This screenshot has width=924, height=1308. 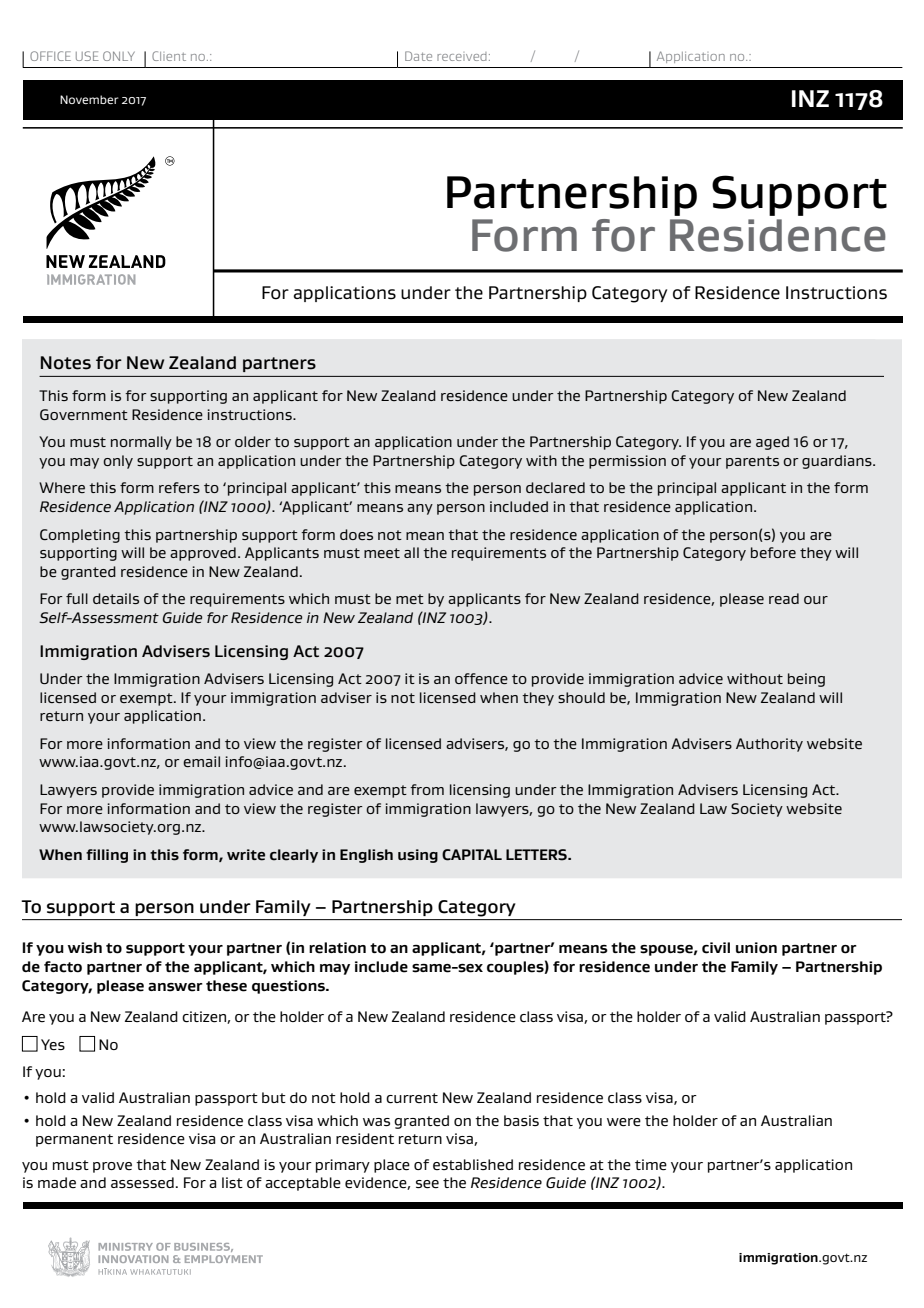 What do you see at coordinates (410, 599) in the screenshot?
I see `met` at bounding box center [410, 599].
